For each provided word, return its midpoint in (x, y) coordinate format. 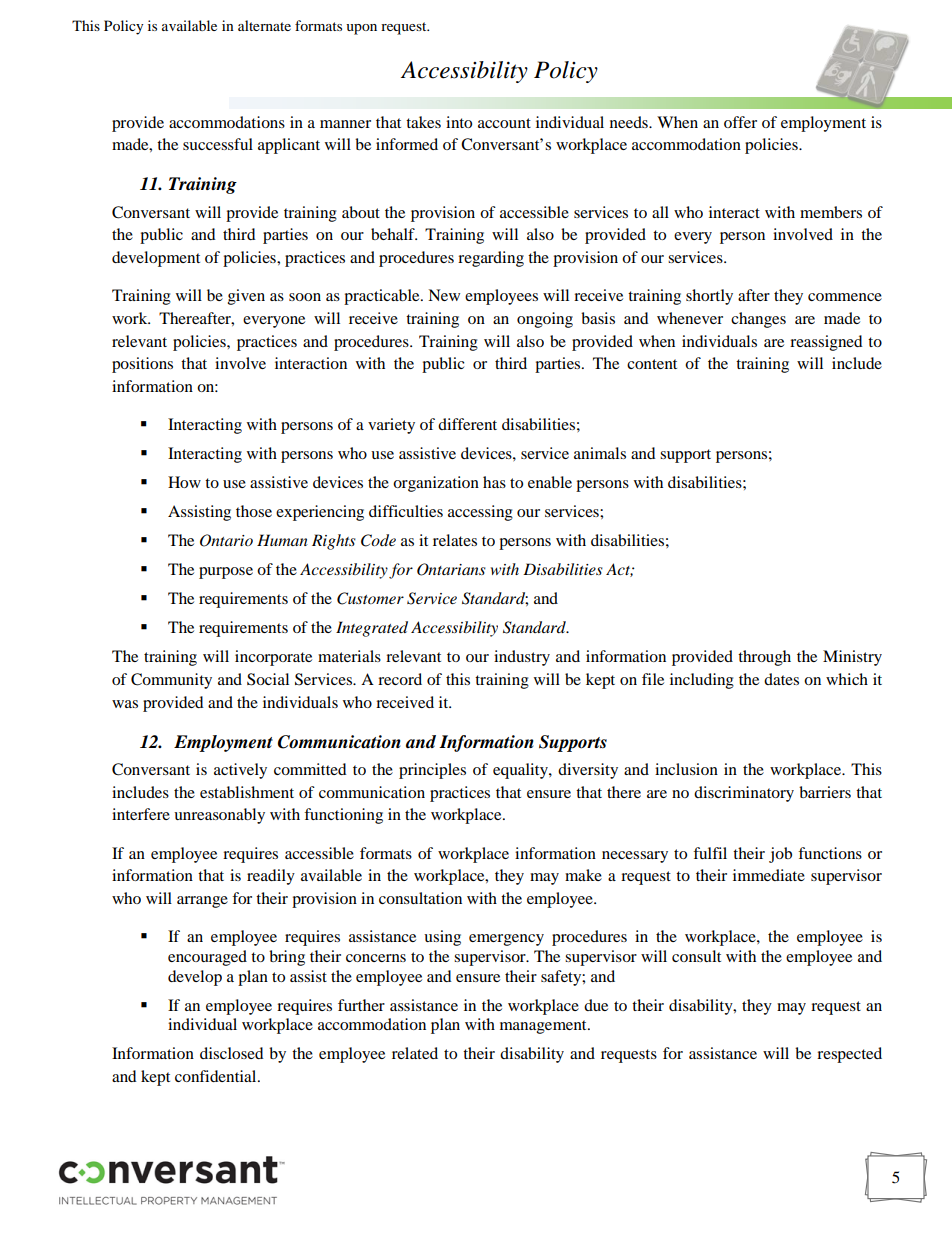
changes (758, 320)
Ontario (226, 540)
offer (740, 122)
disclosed (232, 1053)
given (246, 297)
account (504, 123)
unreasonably (219, 816)
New (444, 295)
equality (521, 771)
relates (455, 540)
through (764, 658)
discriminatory (744, 794)
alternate (264, 25)
